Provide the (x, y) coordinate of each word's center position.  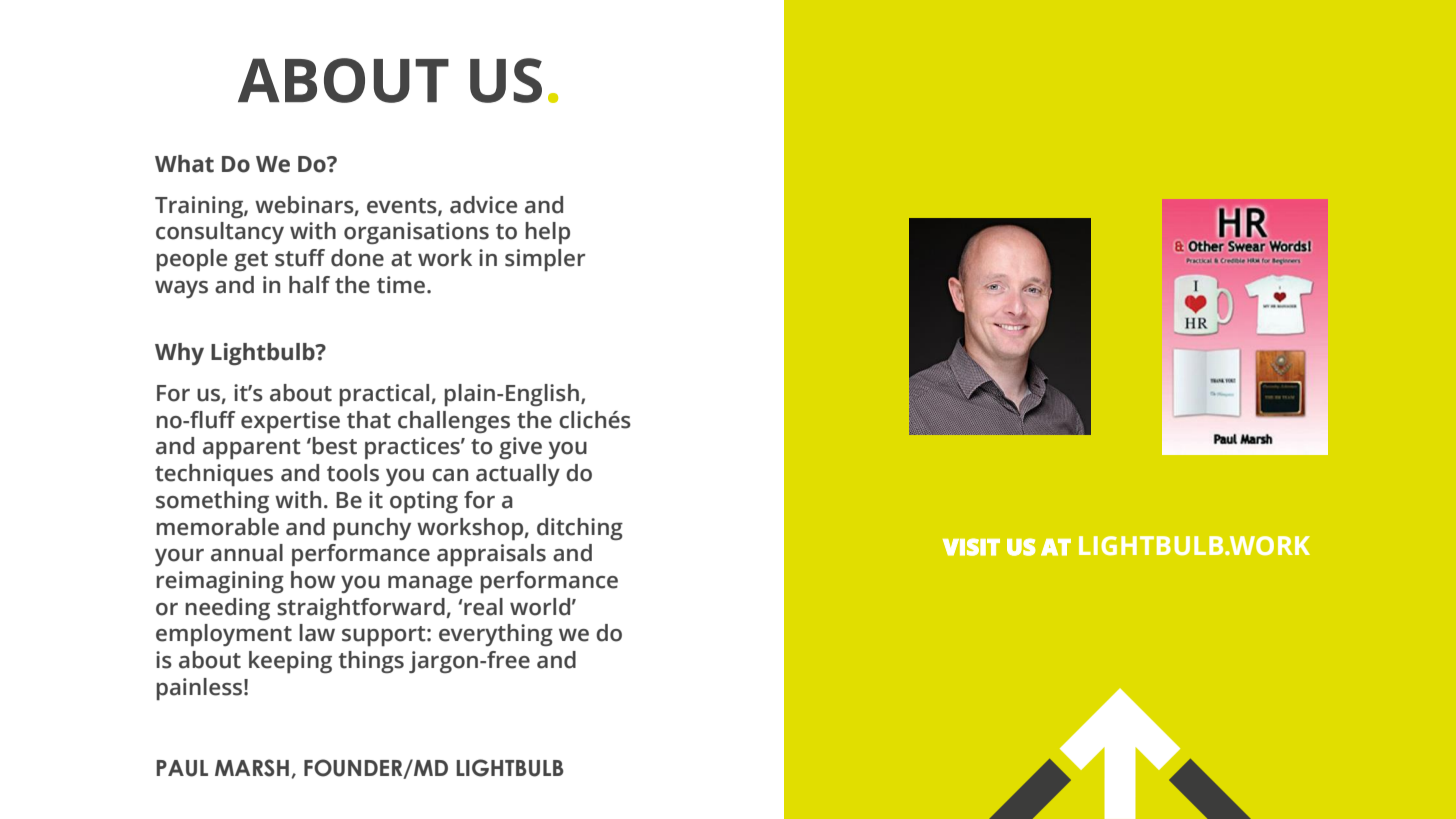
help (547, 233)
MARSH (252, 768)
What (184, 164)
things (371, 662)
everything (496, 635)
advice (483, 205)
